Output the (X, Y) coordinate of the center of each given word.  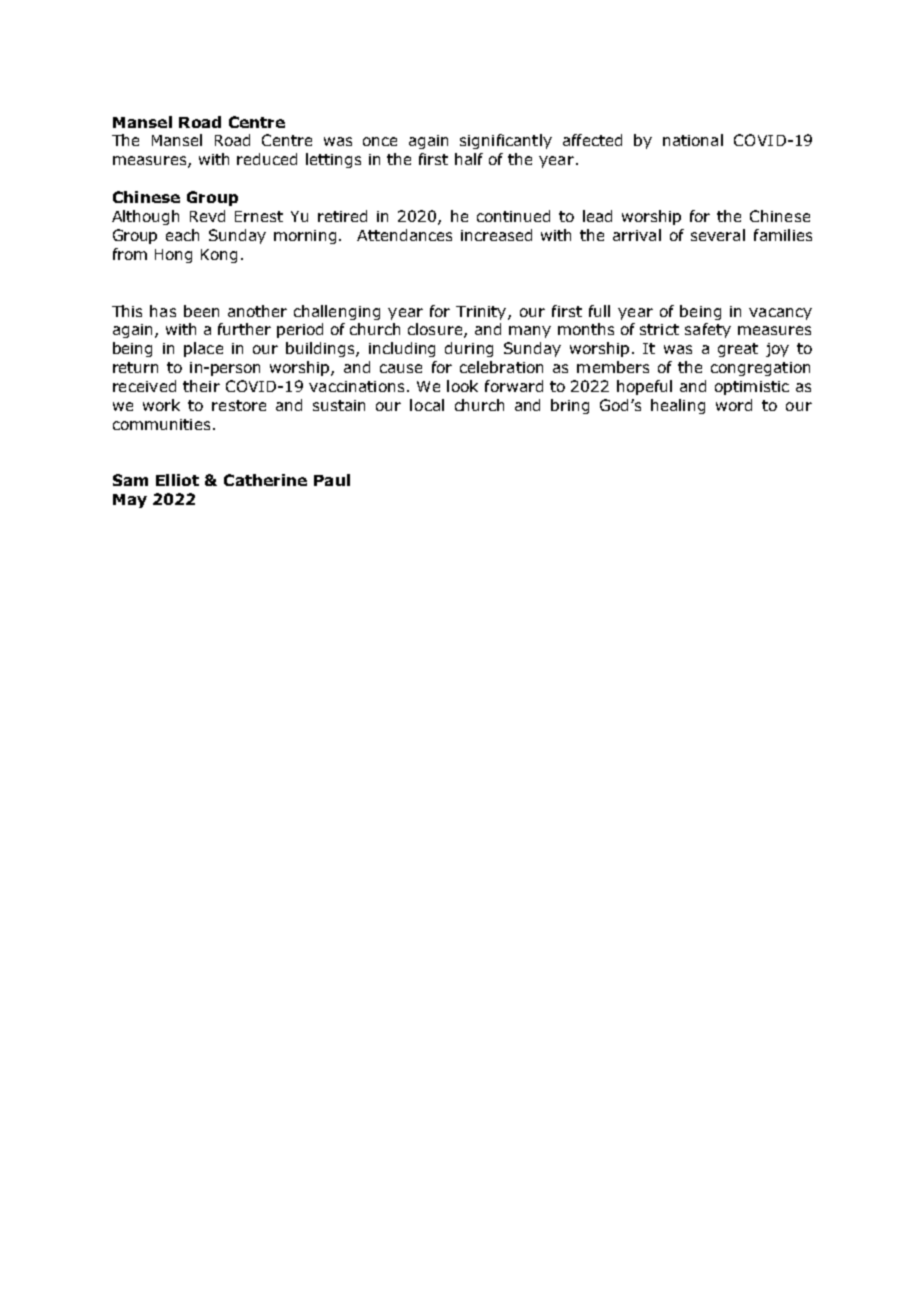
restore (239, 405)
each (182, 235)
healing (678, 406)
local (427, 405)
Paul (332, 480)
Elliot (177, 480)
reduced (267, 159)
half (469, 159)
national (693, 140)
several (718, 235)
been (201, 311)
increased (496, 235)
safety (708, 330)
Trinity (481, 313)
